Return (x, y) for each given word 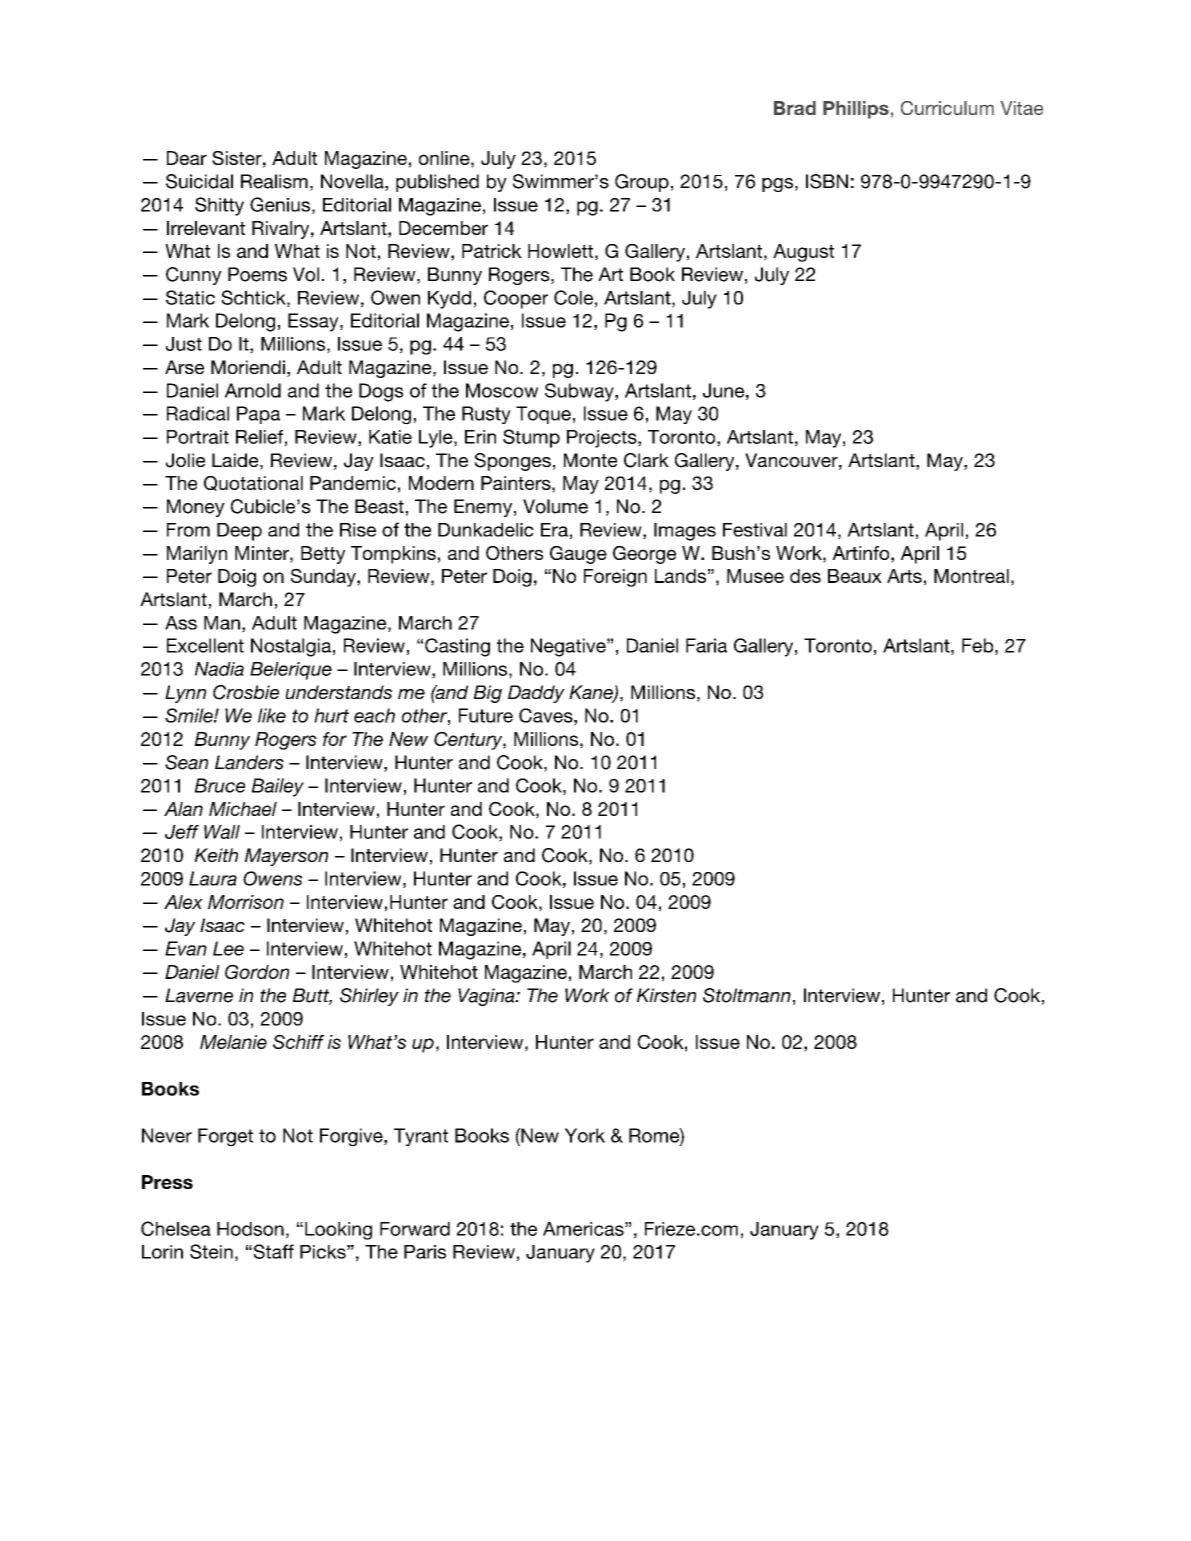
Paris (425, 1252)
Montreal (971, 576)
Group (642, 183)
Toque (543, 415)
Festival (755, 530)
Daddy (536, 694)
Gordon (257, 971)
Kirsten (666, 995)
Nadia (219, 669)
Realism (274, 181)
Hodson (250, 1229)
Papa (258, 415)
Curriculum (947, 108)
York (585, 1135)
